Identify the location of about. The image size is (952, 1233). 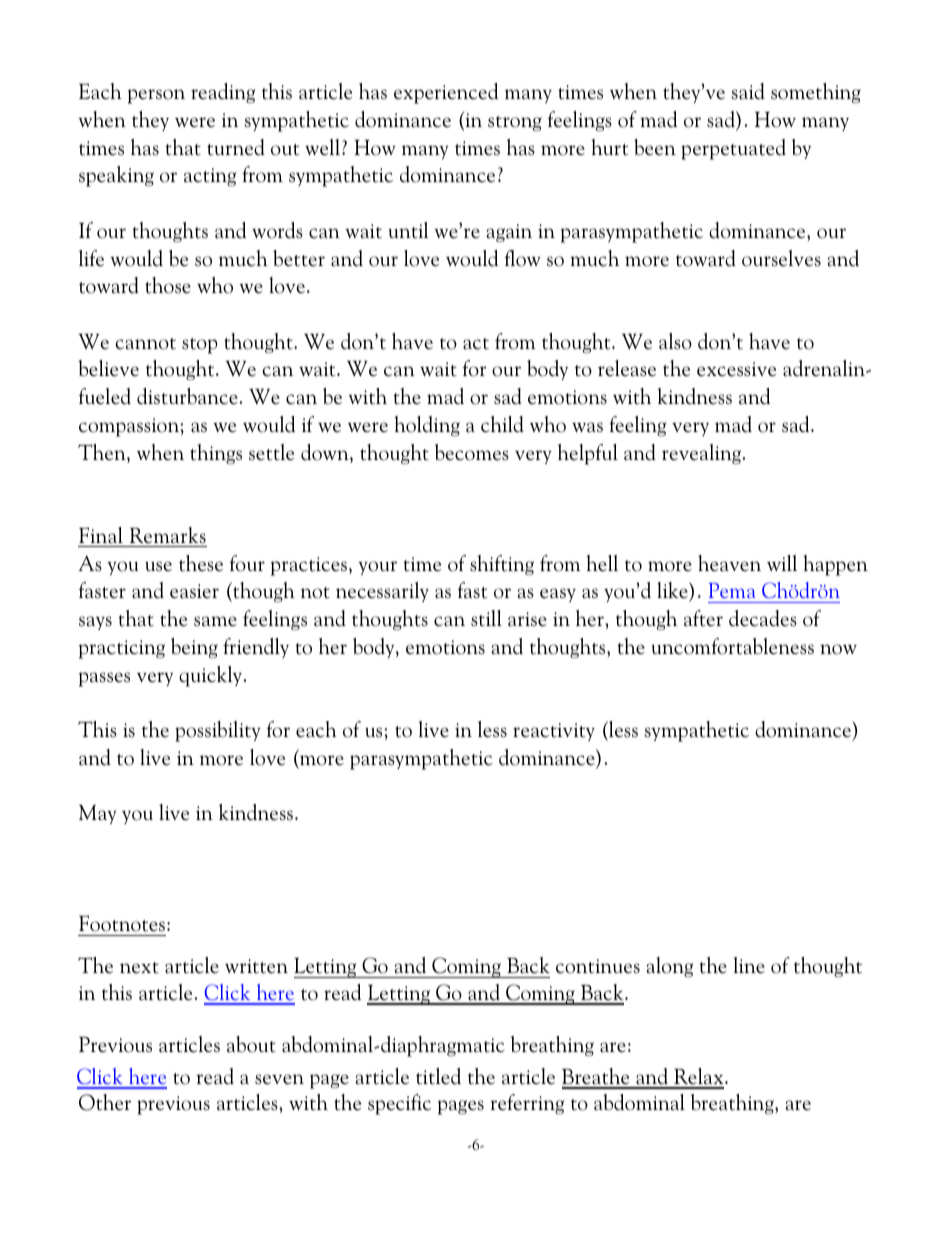
(251, 1044).
